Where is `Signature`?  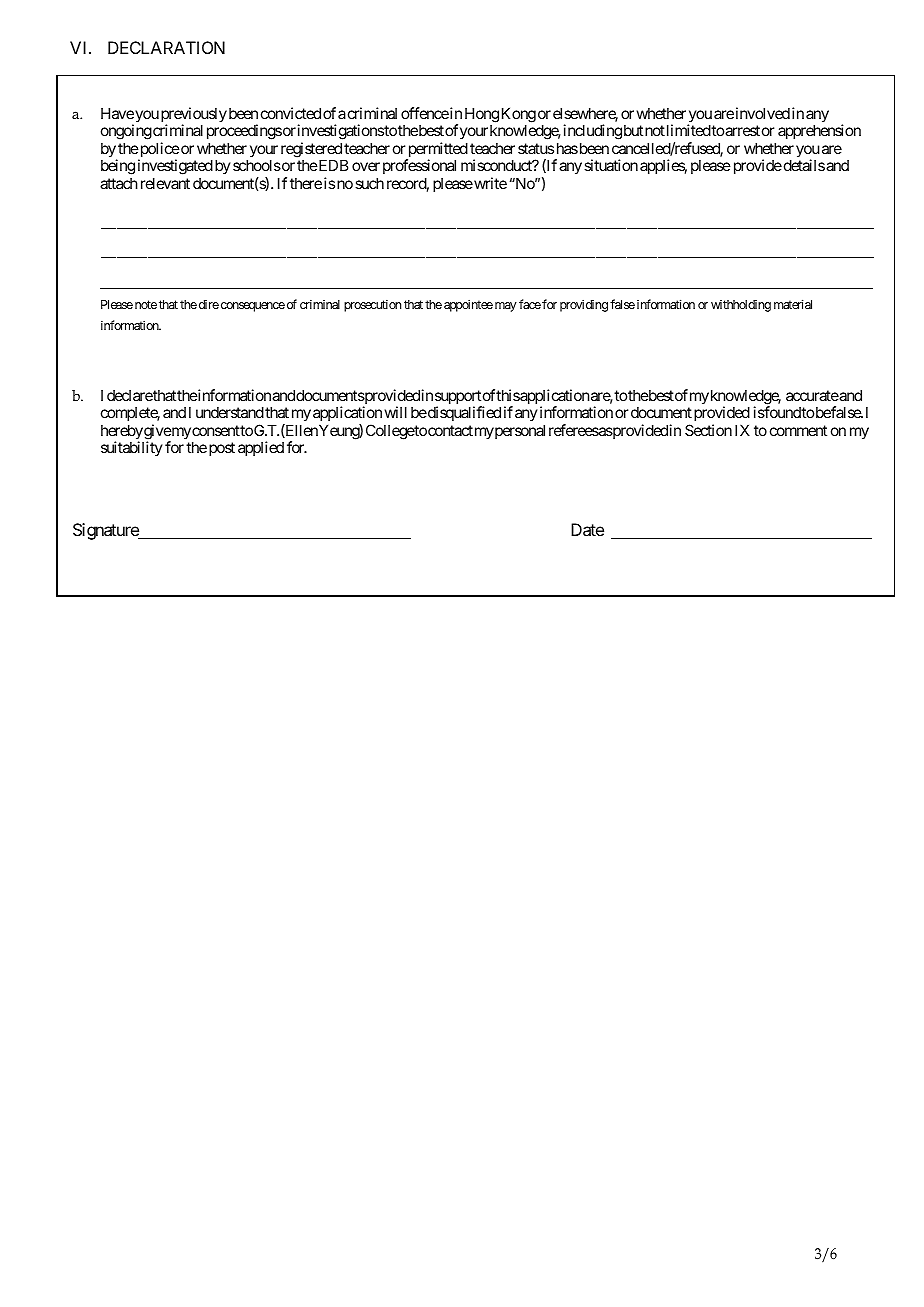 Signature is located at coordinates (106, 531).
